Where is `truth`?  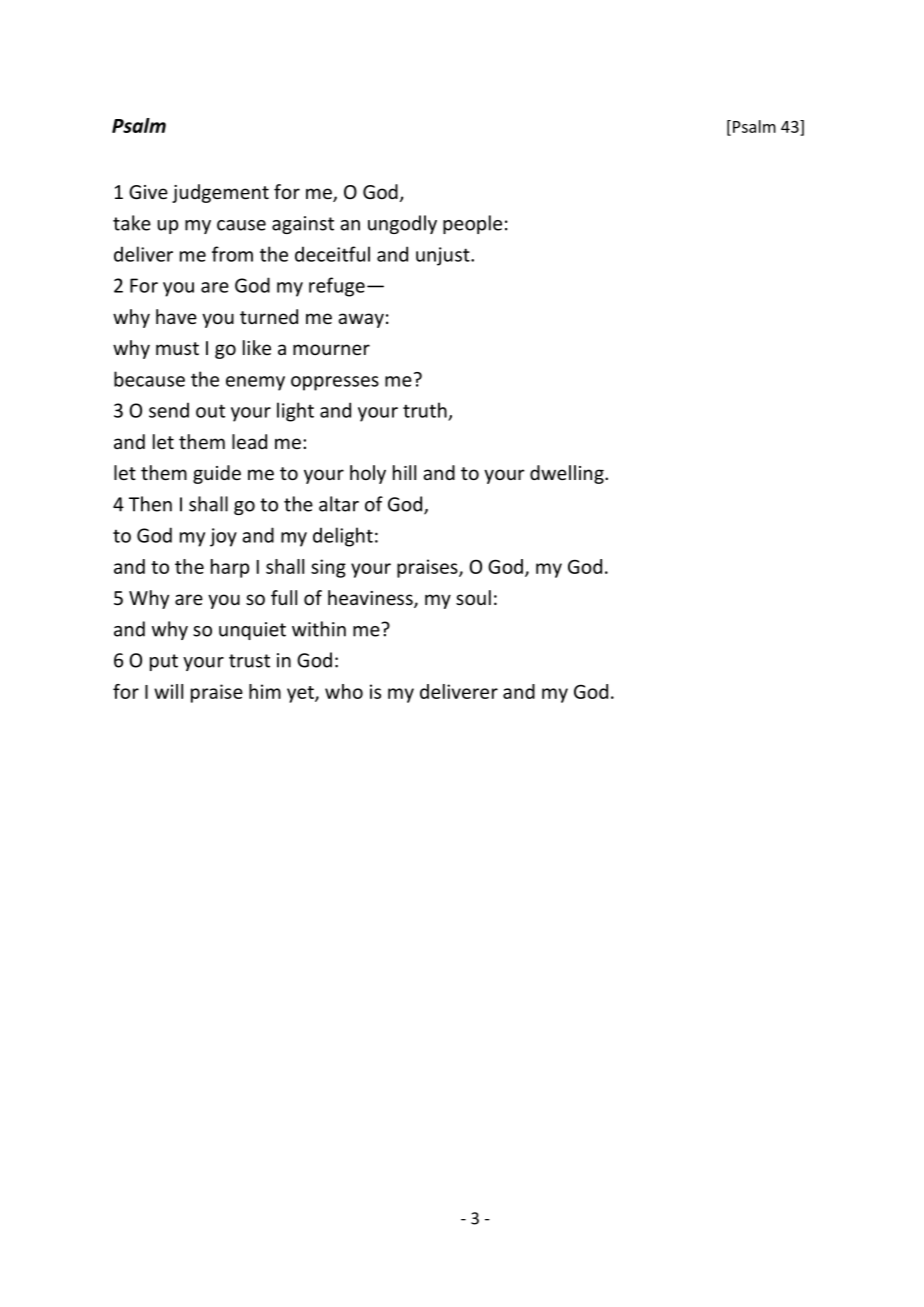 truth is located at coordinates (425, 410).
